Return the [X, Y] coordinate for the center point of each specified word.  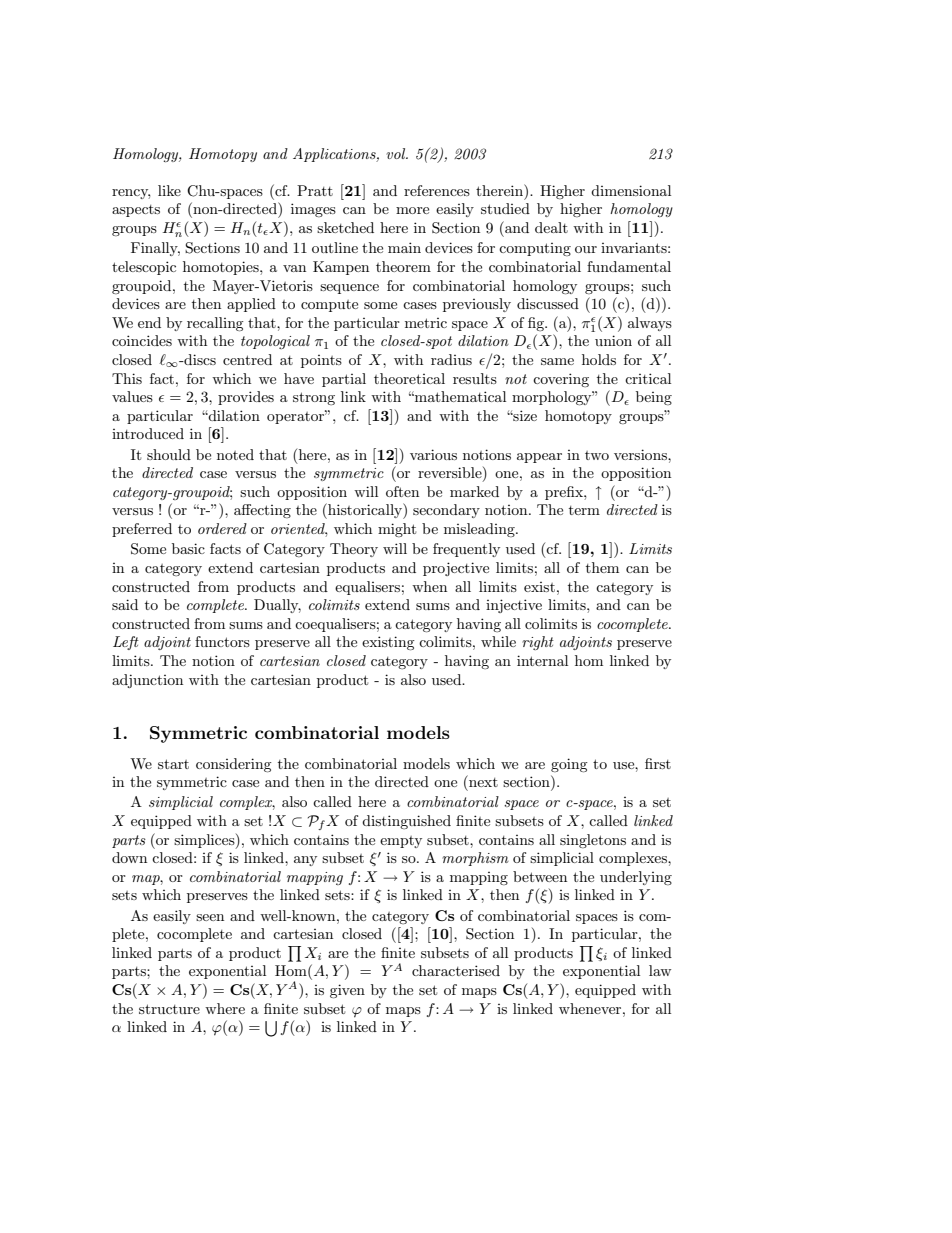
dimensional [631, 190]
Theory [354, 550]
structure [169, 1009]
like [169, 190]
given [347, 991]
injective [514, 606]
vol [397, 153]
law [660, 970]
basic [188, 548]
